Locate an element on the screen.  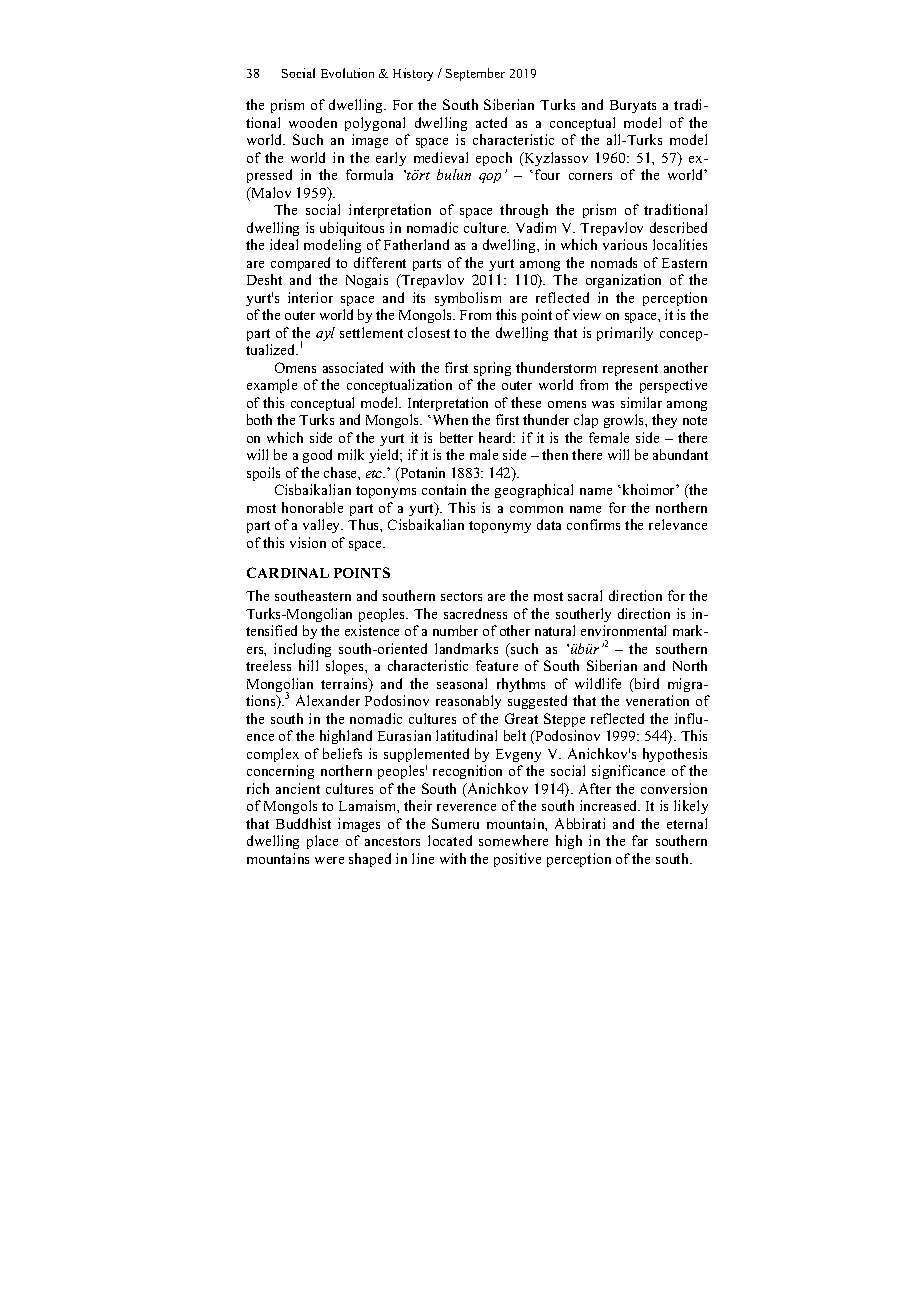
better is located at coordinates (456, 437).
